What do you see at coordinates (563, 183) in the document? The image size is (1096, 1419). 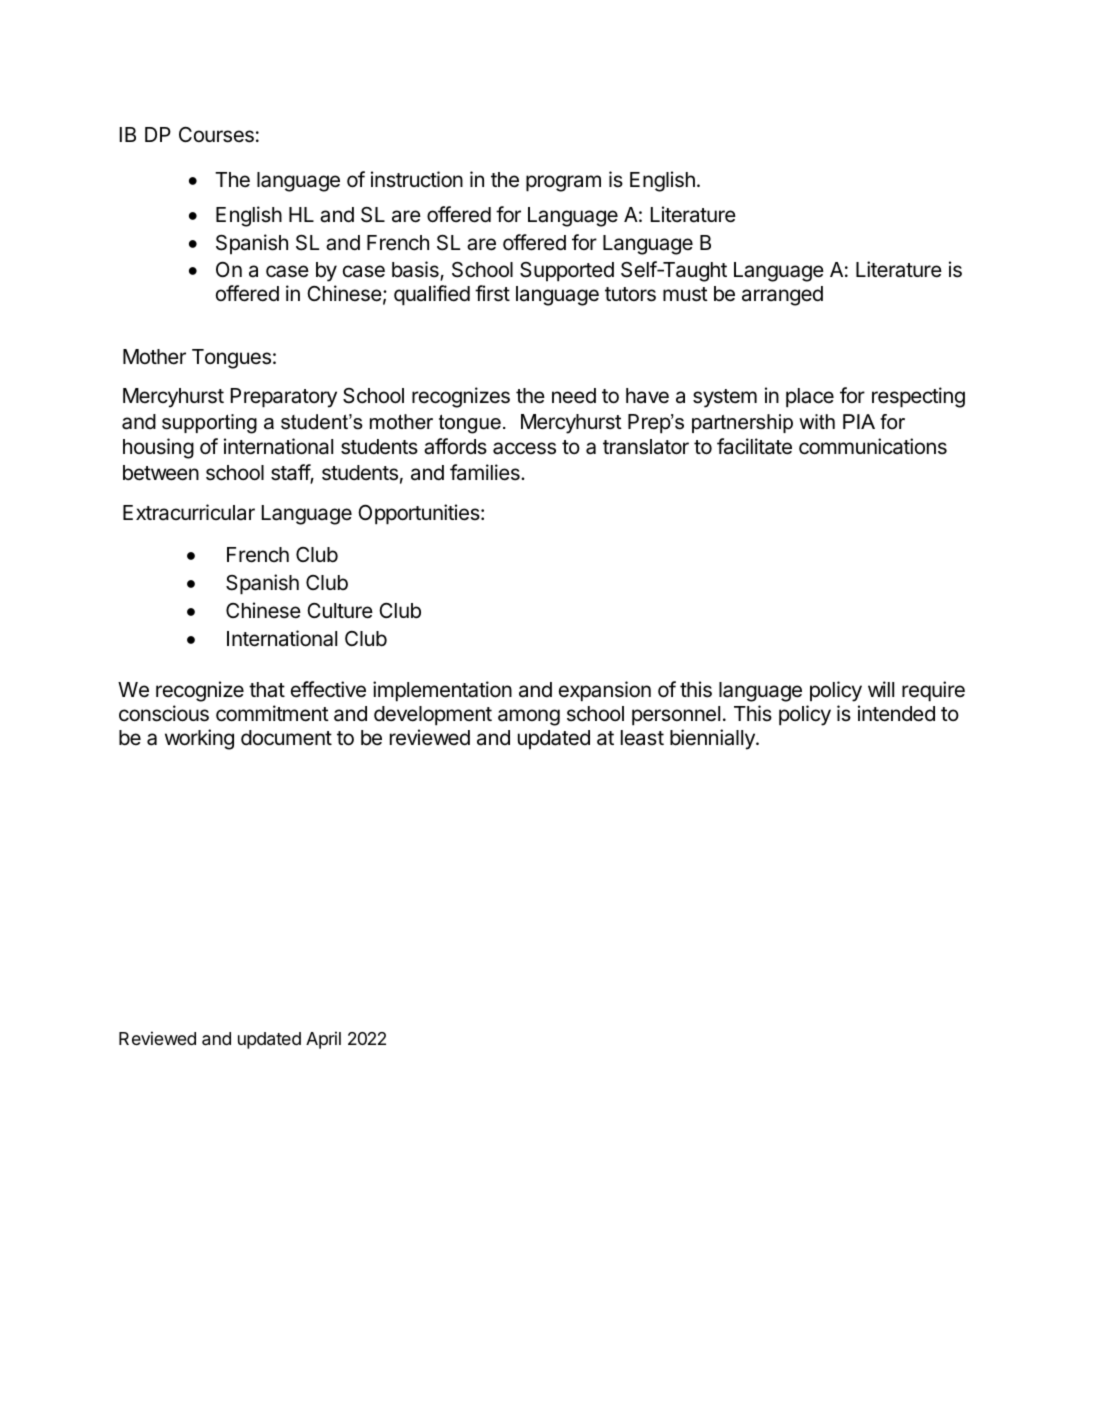 I see `program` at bounding box center [563, 183].
